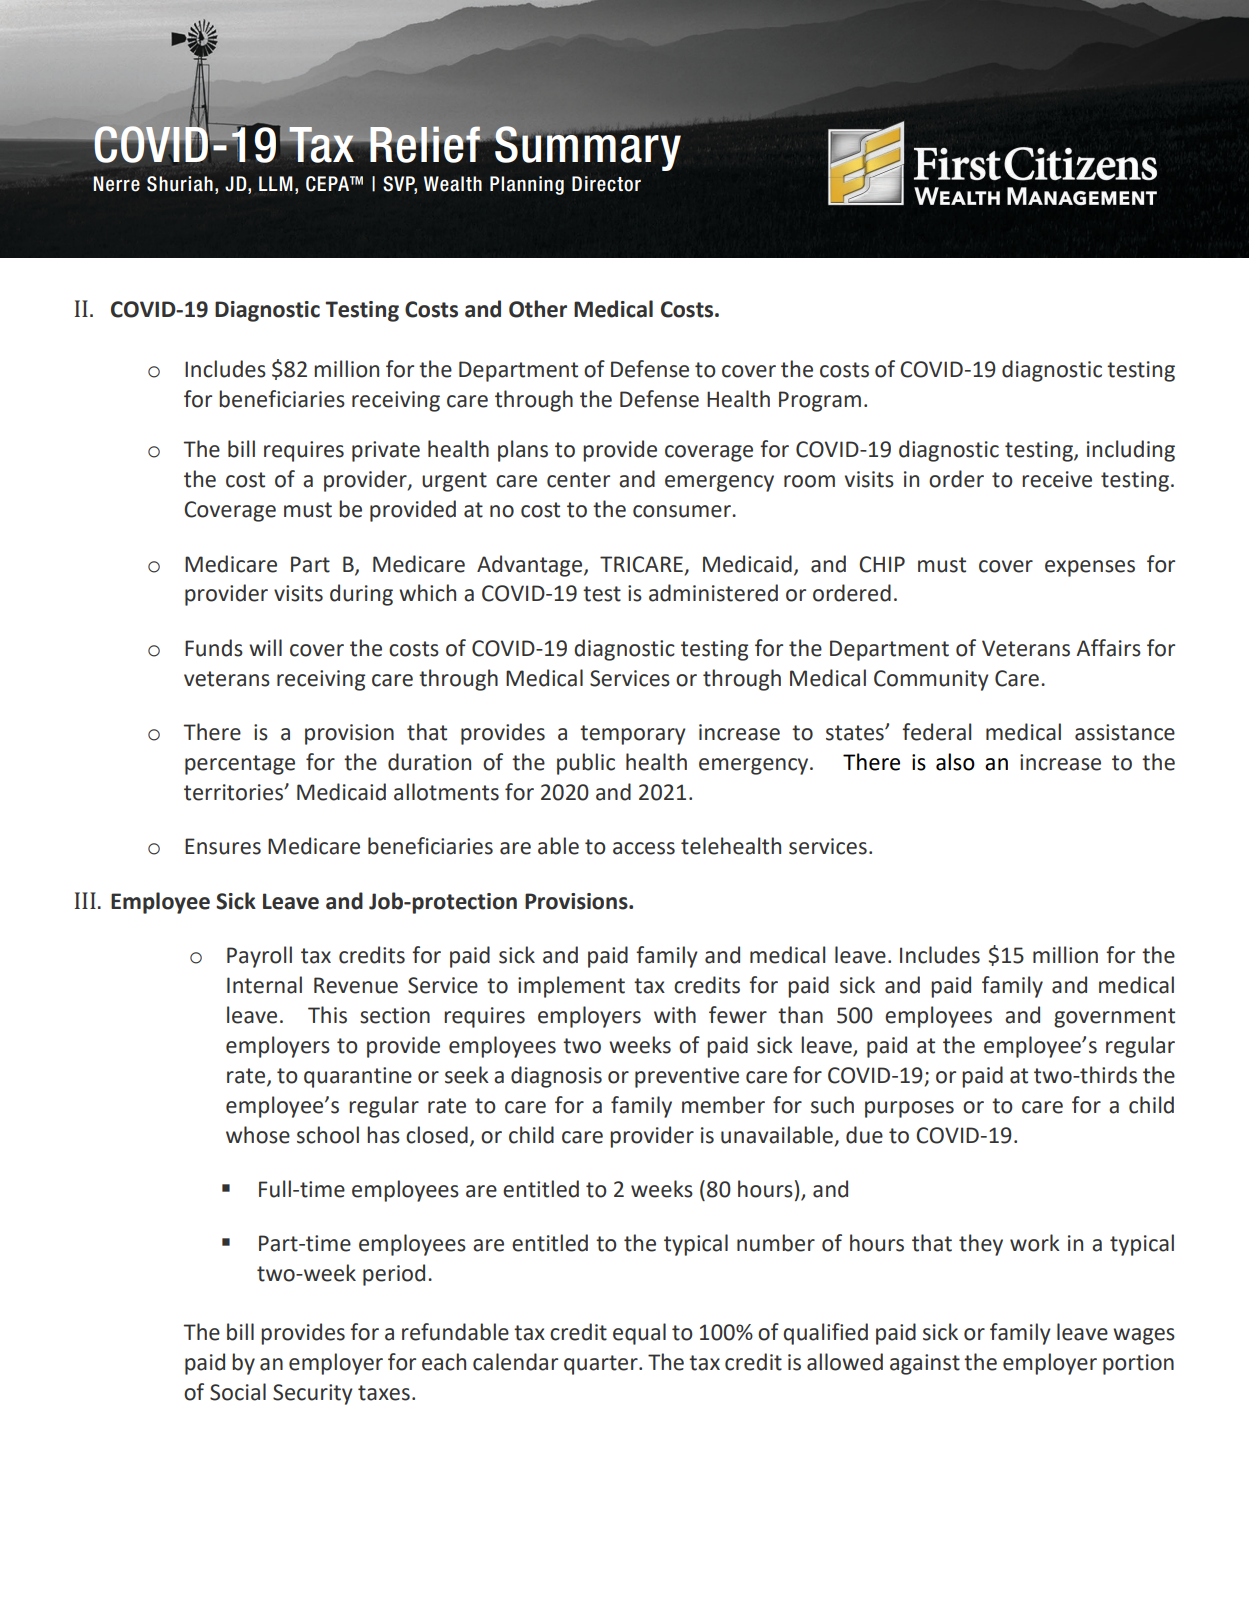 This screenshot has width=1249, height=1617. Describe the element at coordinates (1057, 479) in the screenshot. I see `receive` at that location.
